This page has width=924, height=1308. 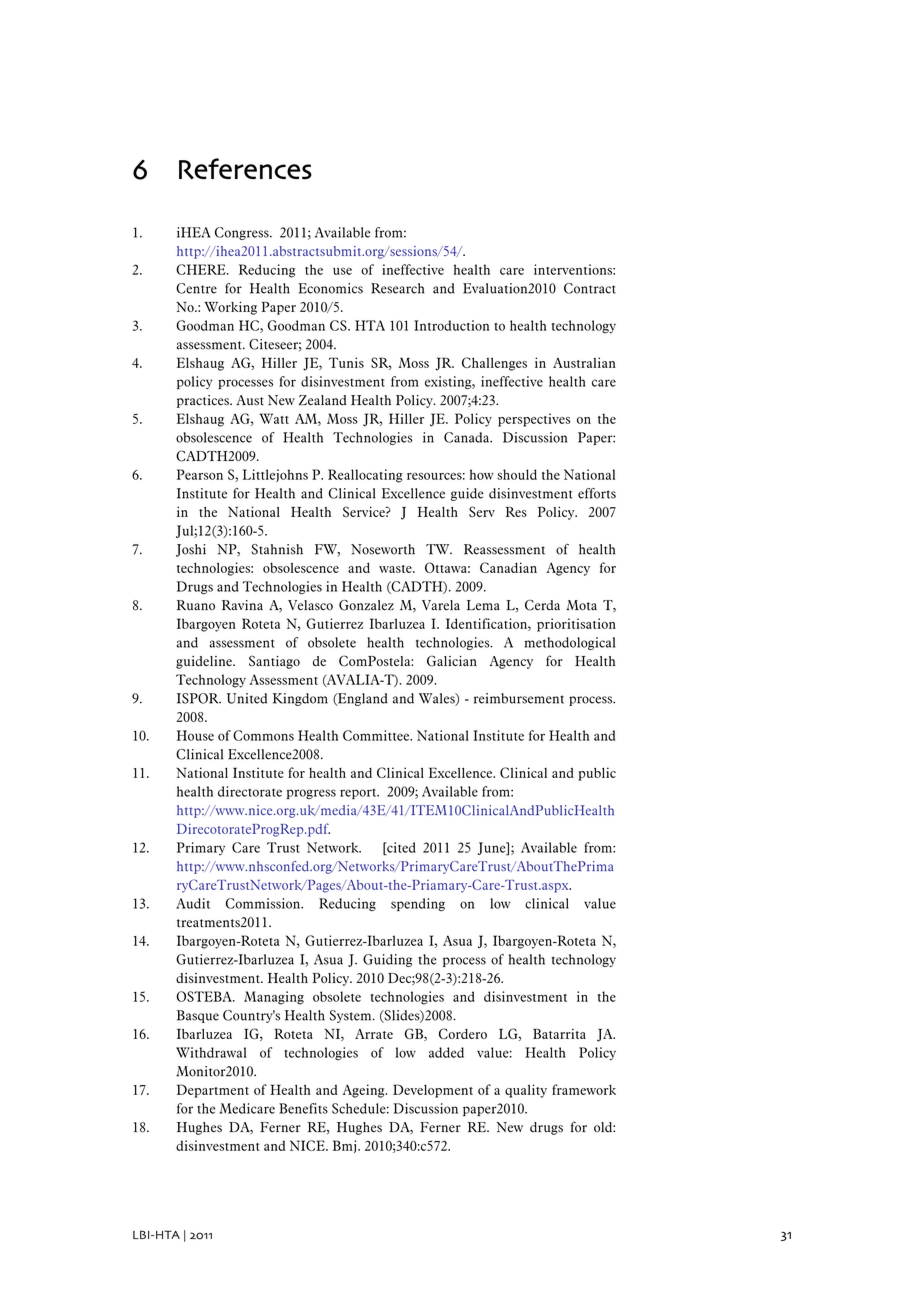 What do you see at coordinates (570, 643) in the page?
I see `methodological` at bounding box center [570, 643].
